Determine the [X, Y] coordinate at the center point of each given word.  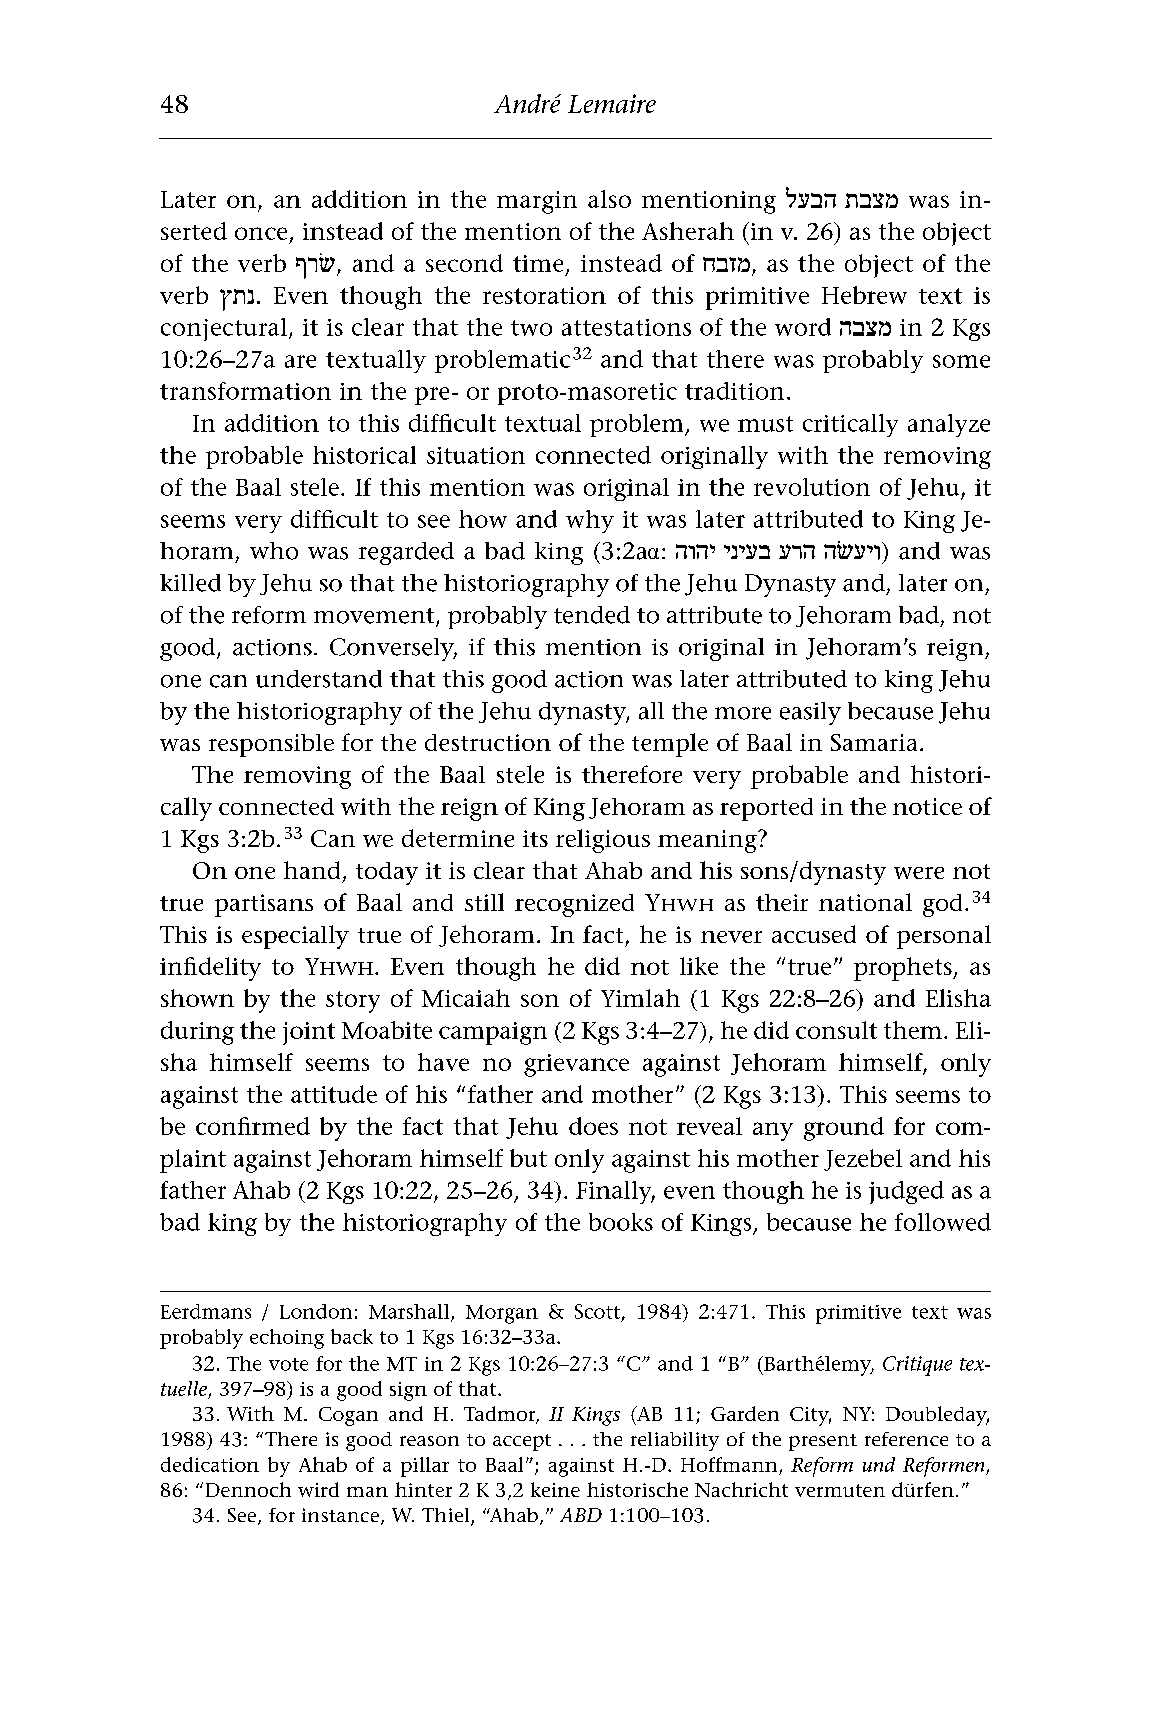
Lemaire [612, 103]
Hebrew [864, 295]
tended [592, 615]
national [865, 902]
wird [318, 1489]
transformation [245, 391]
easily [810, 713]
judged [906, 1192]
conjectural [224, 329]
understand [319, 679]
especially [295, 937]
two [531, 328]
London [316, 1311]
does [593, 1126]
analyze [949, 425]
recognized [574, 905]
